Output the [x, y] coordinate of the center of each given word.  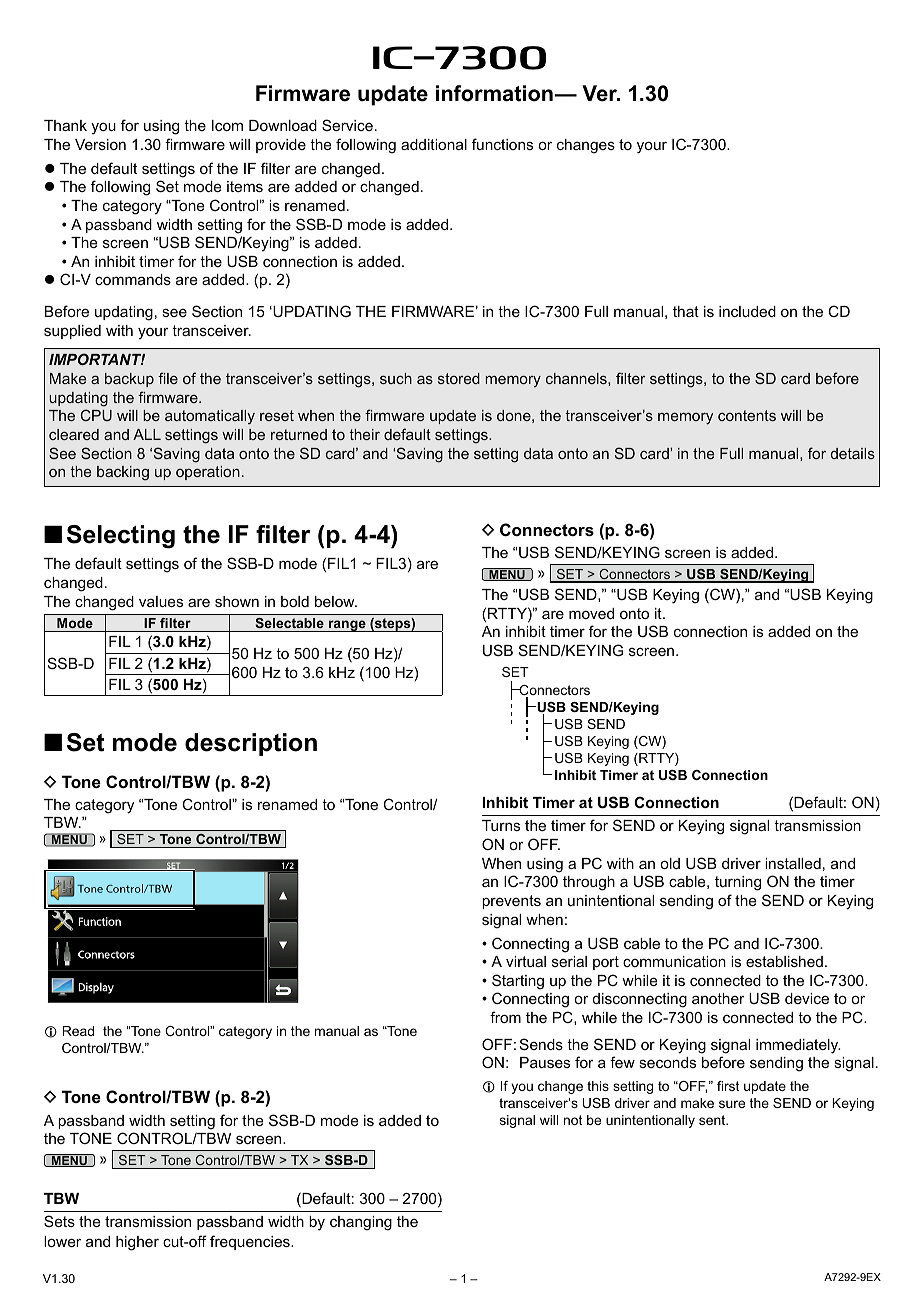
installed [793, 863]
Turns [501, 825]
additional [434, 144]
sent [713, 1120]
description [251, 744]
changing [361, 1223]
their [364, 434]
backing [123, 473]
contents [747, 415]
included [747, 311]
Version [100, 144]
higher [137, 1243]
